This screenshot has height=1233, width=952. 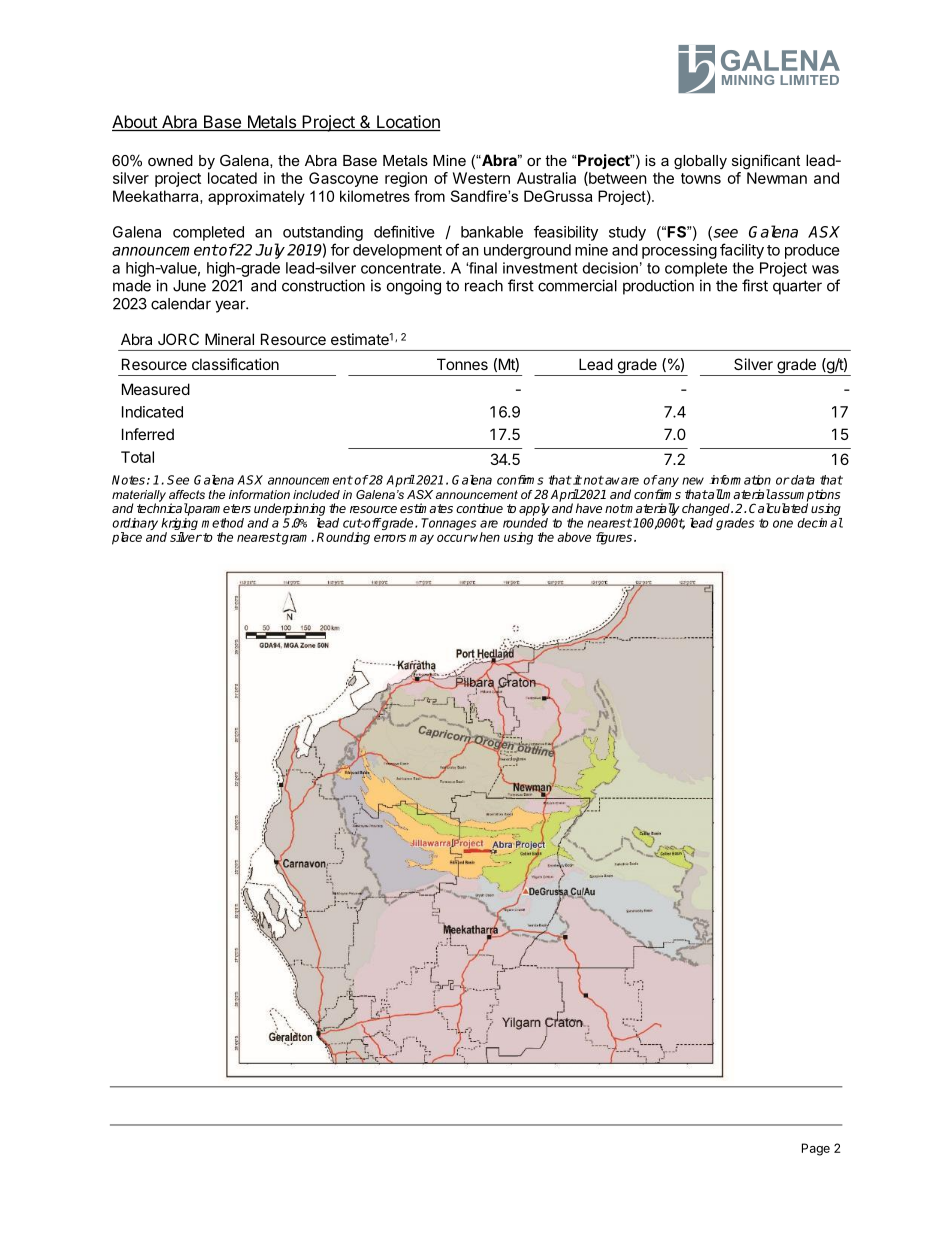 I want to click on occur, so click(x=453, y=538).
